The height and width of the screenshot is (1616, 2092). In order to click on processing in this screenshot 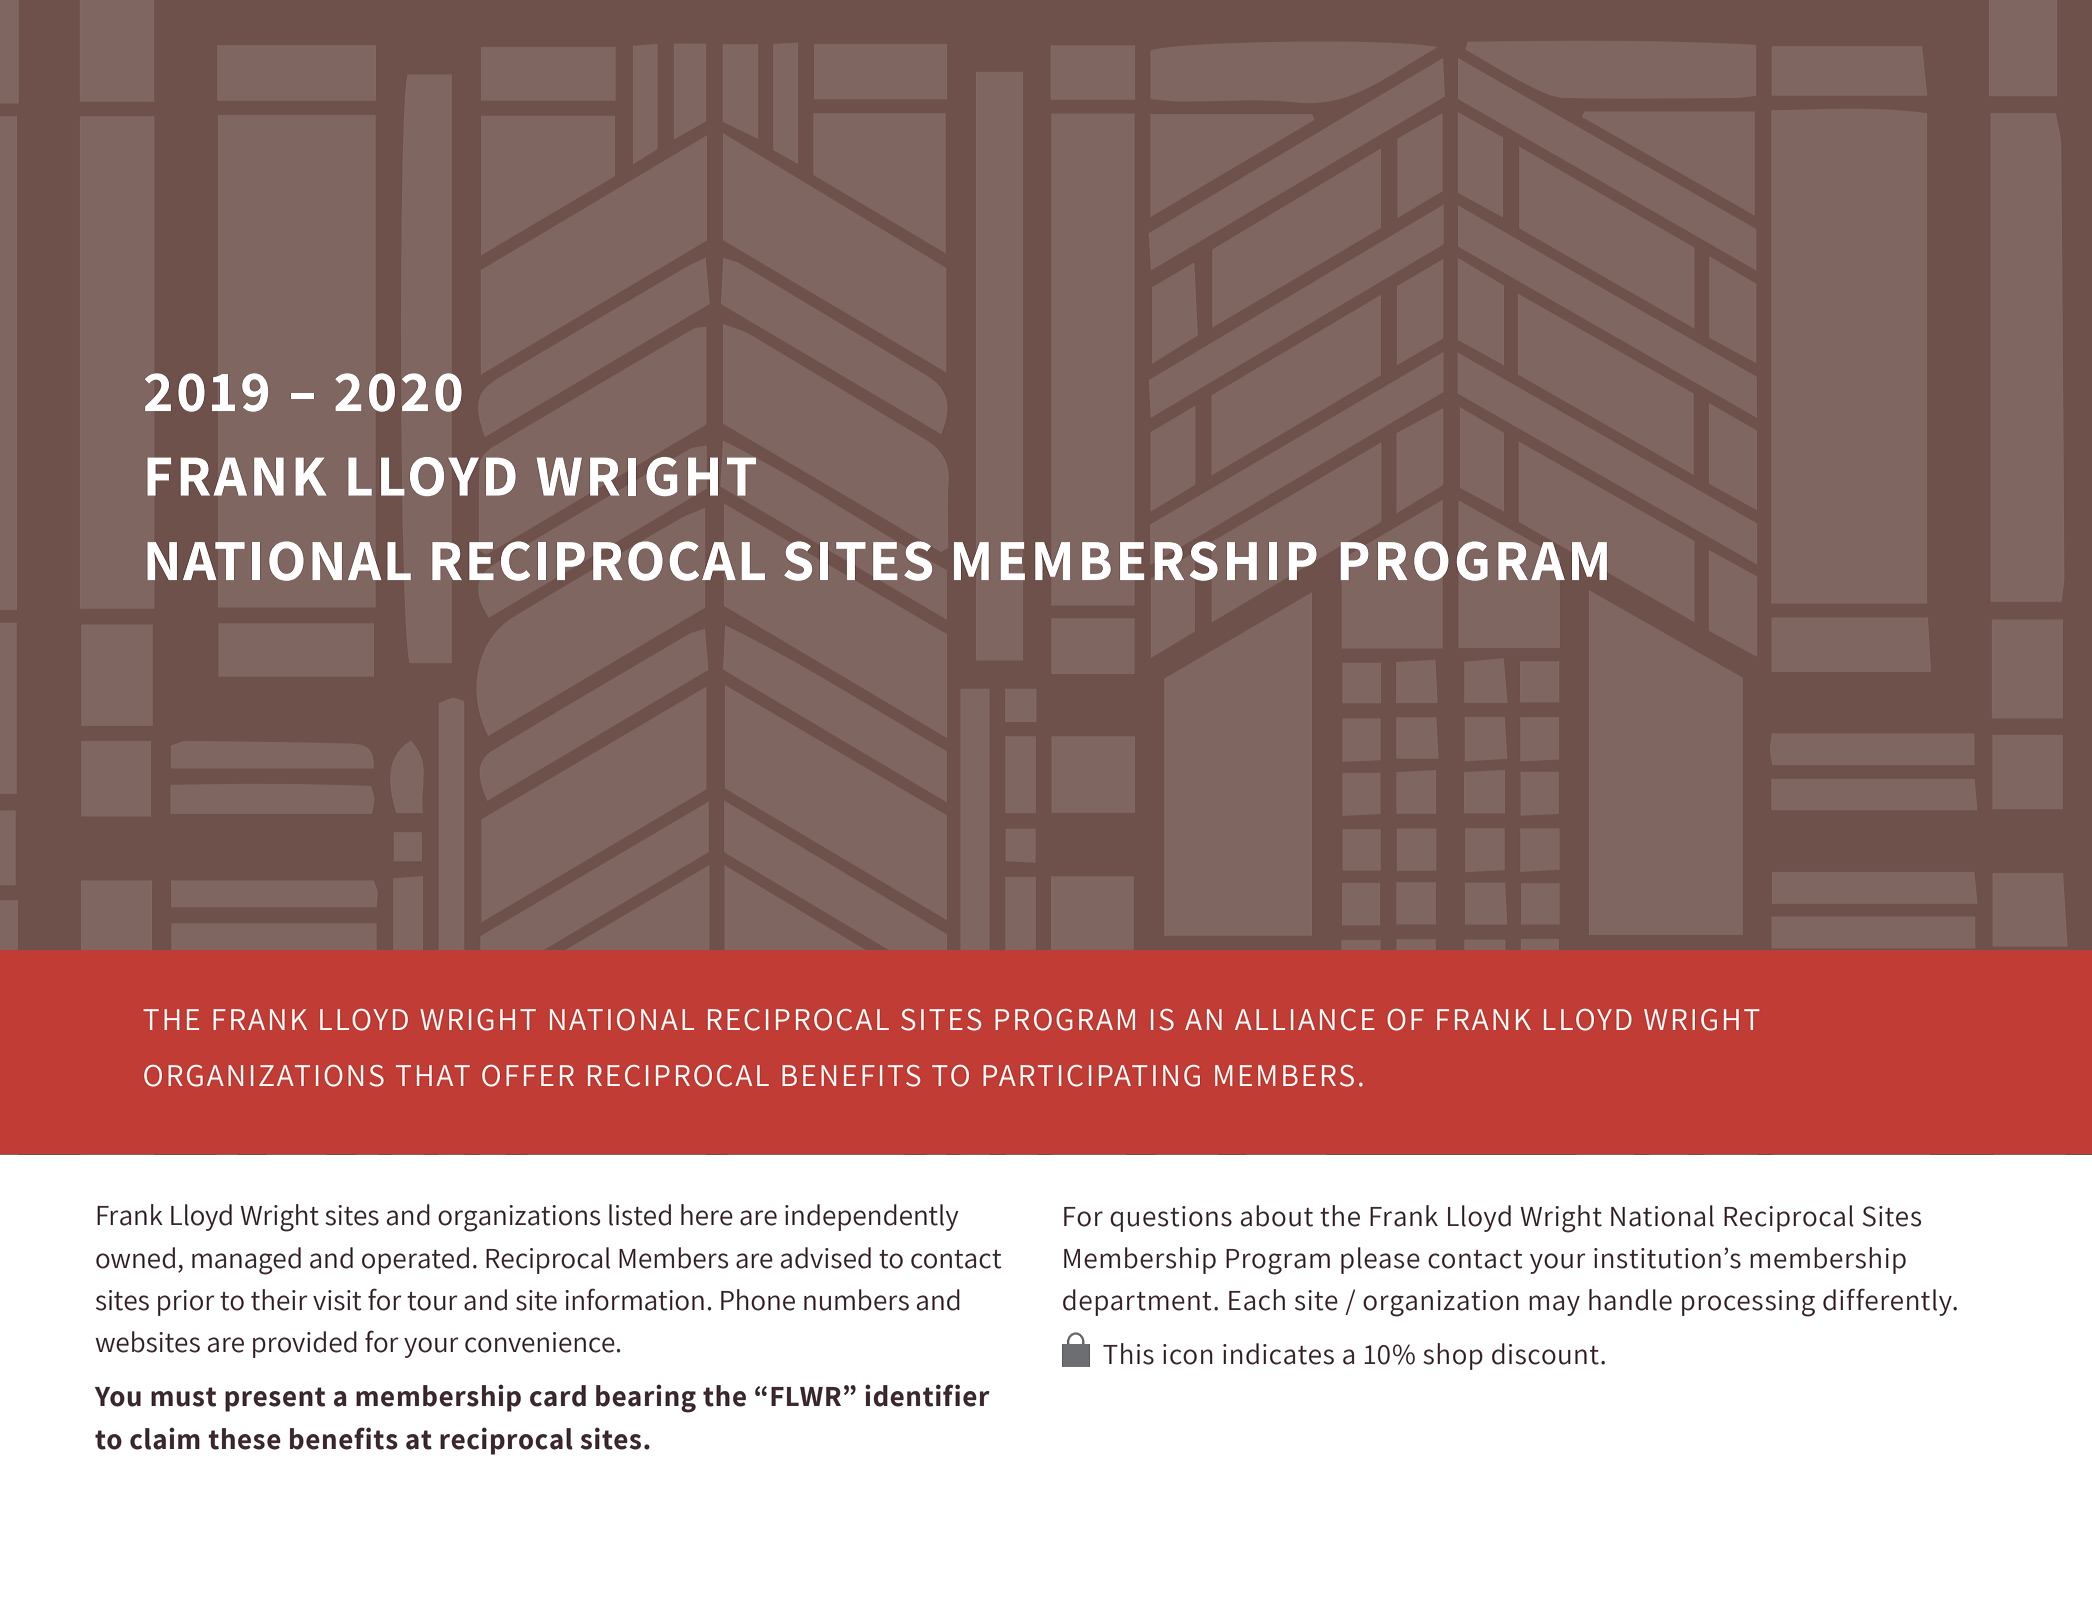, I will do `click(1748, 1303)`.
